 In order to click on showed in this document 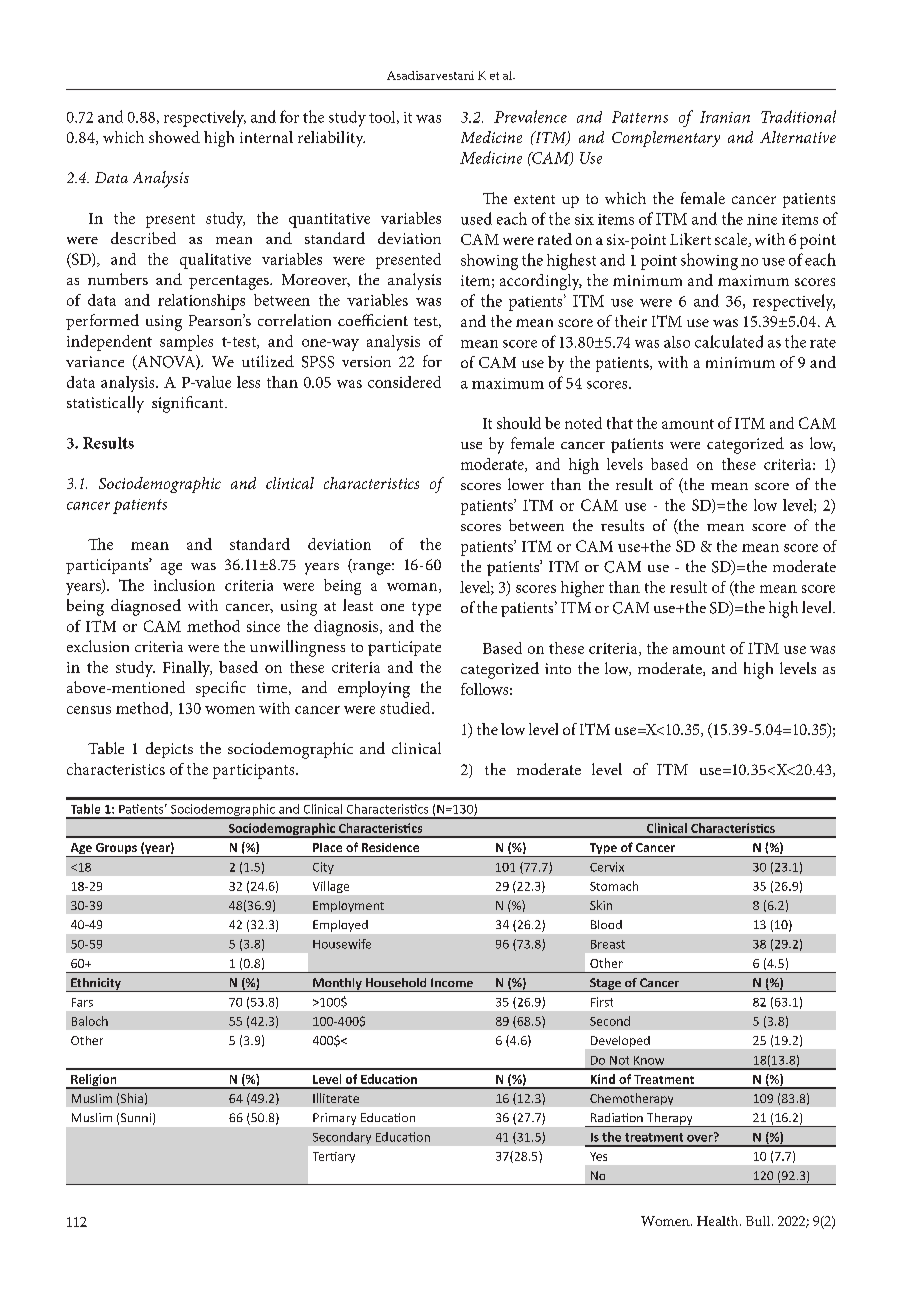, I will do `click(174, 137)`.
